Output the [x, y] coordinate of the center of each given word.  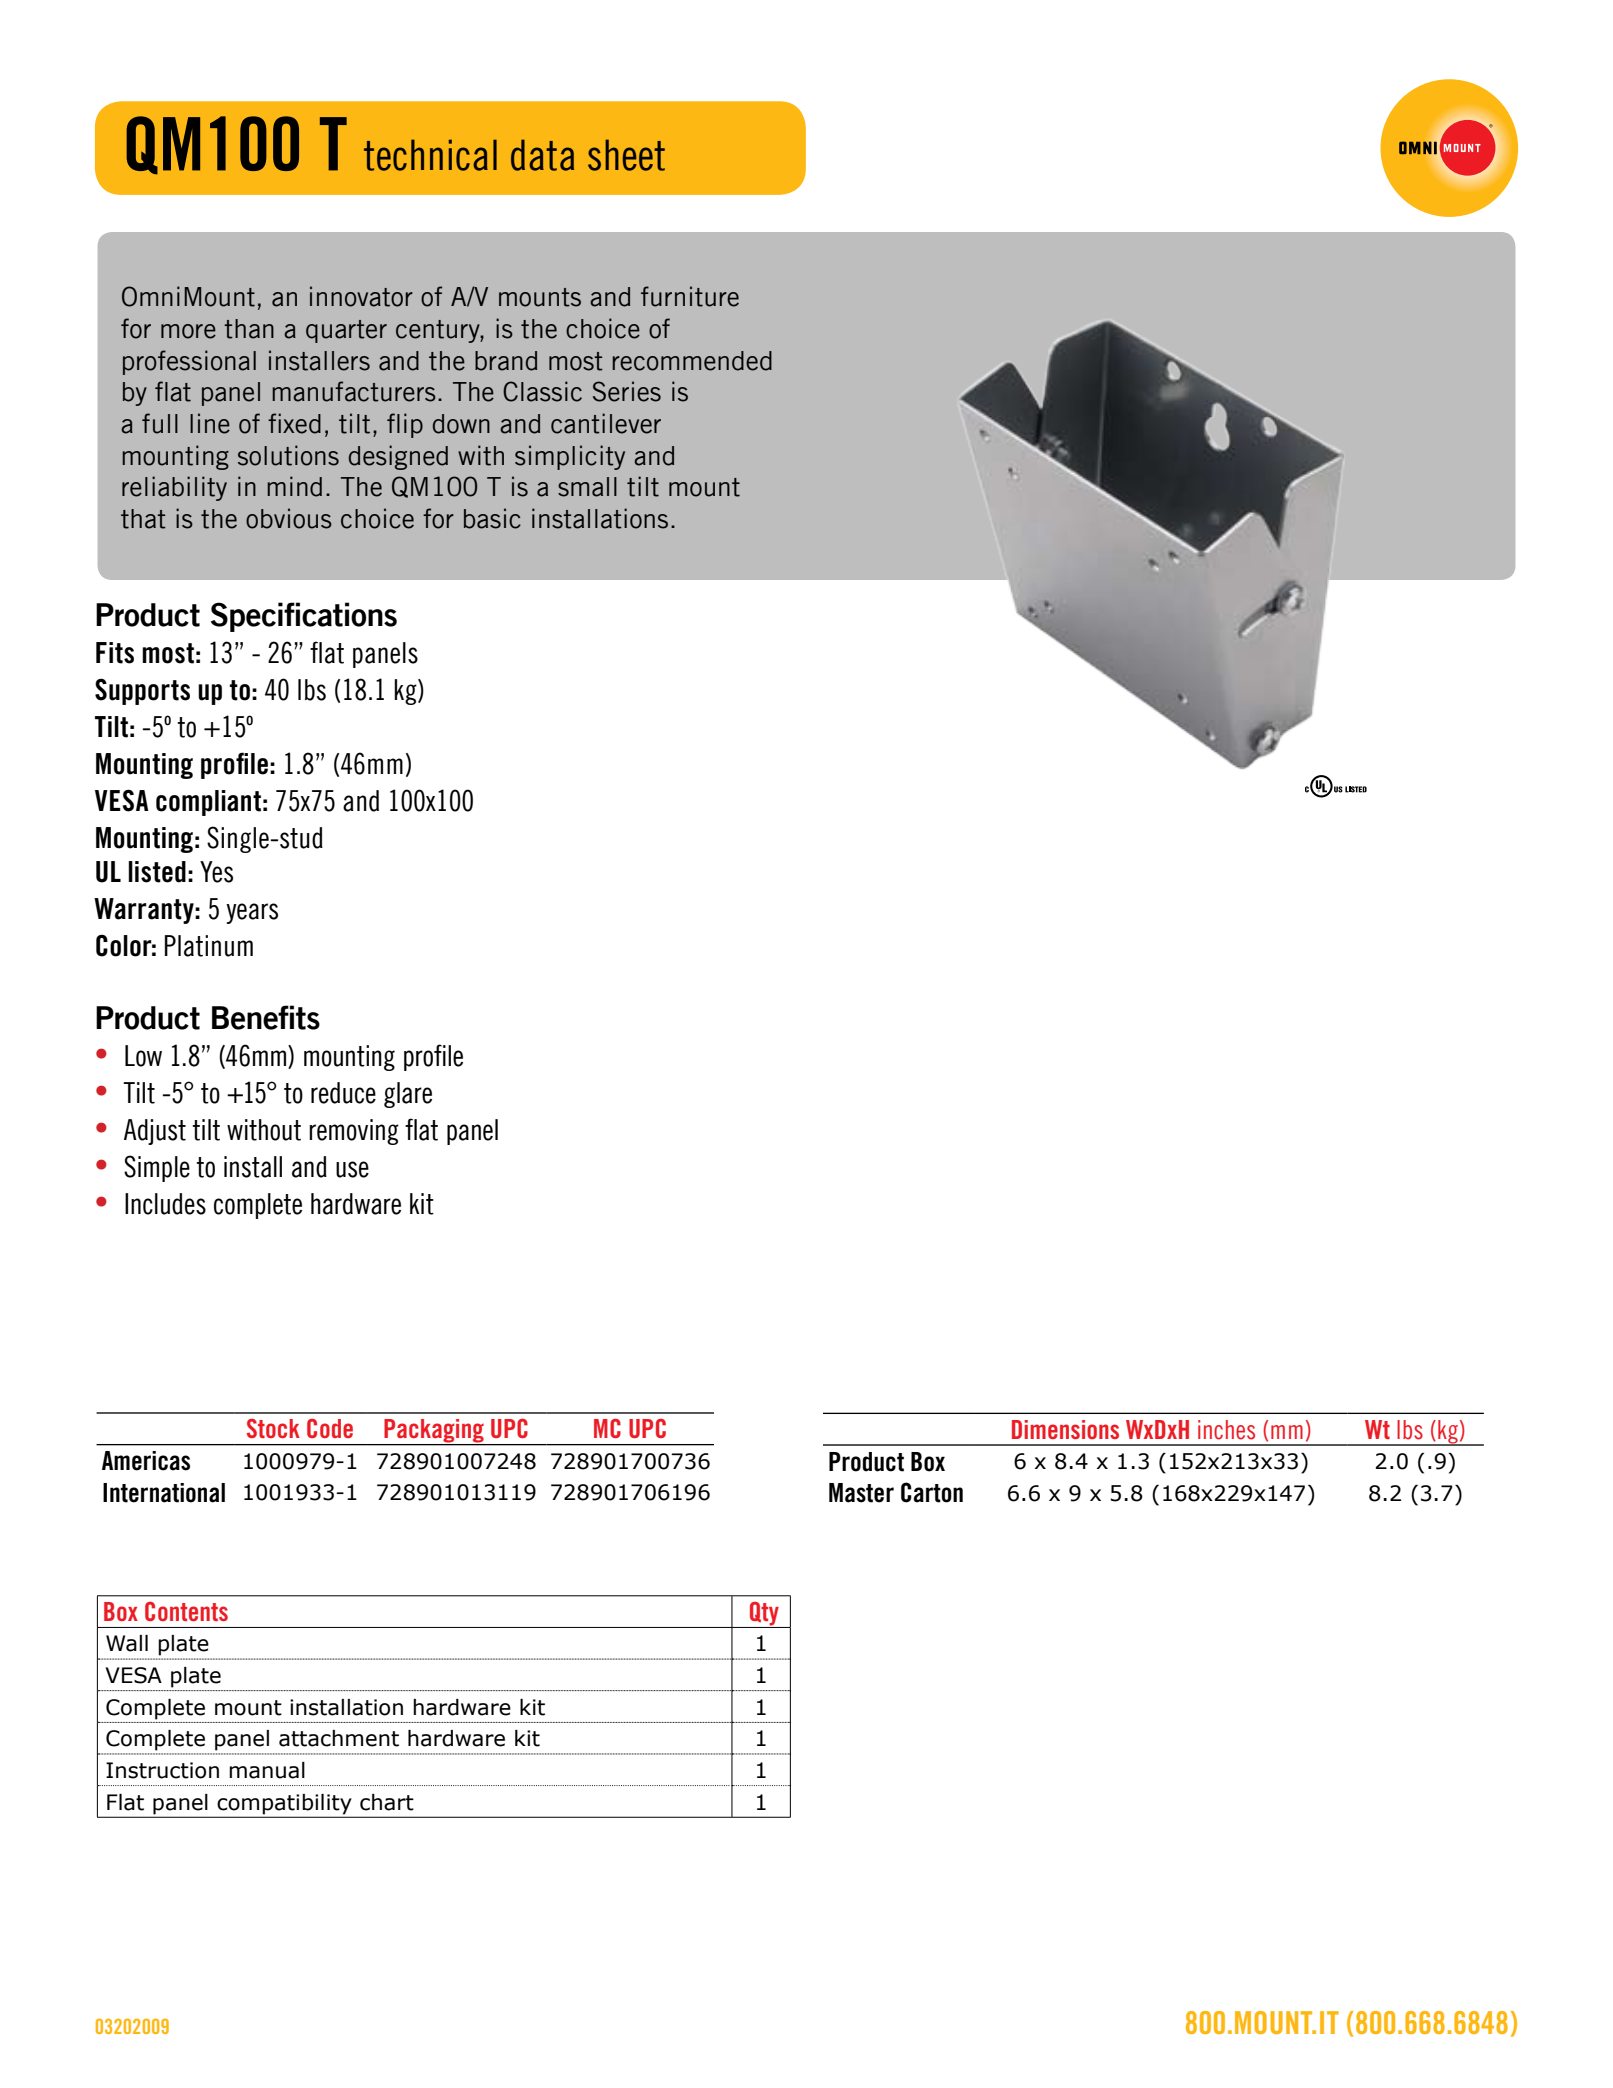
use [352, 1169]
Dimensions [1065, 1429]
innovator [361, 296]
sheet [626, 155]
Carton [932, 1492]
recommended [692, 361]
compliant [208, 803]
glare [408, 1095]
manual [267, 1770]
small [587, 487]
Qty [764, 1615]
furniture [690, 296]
